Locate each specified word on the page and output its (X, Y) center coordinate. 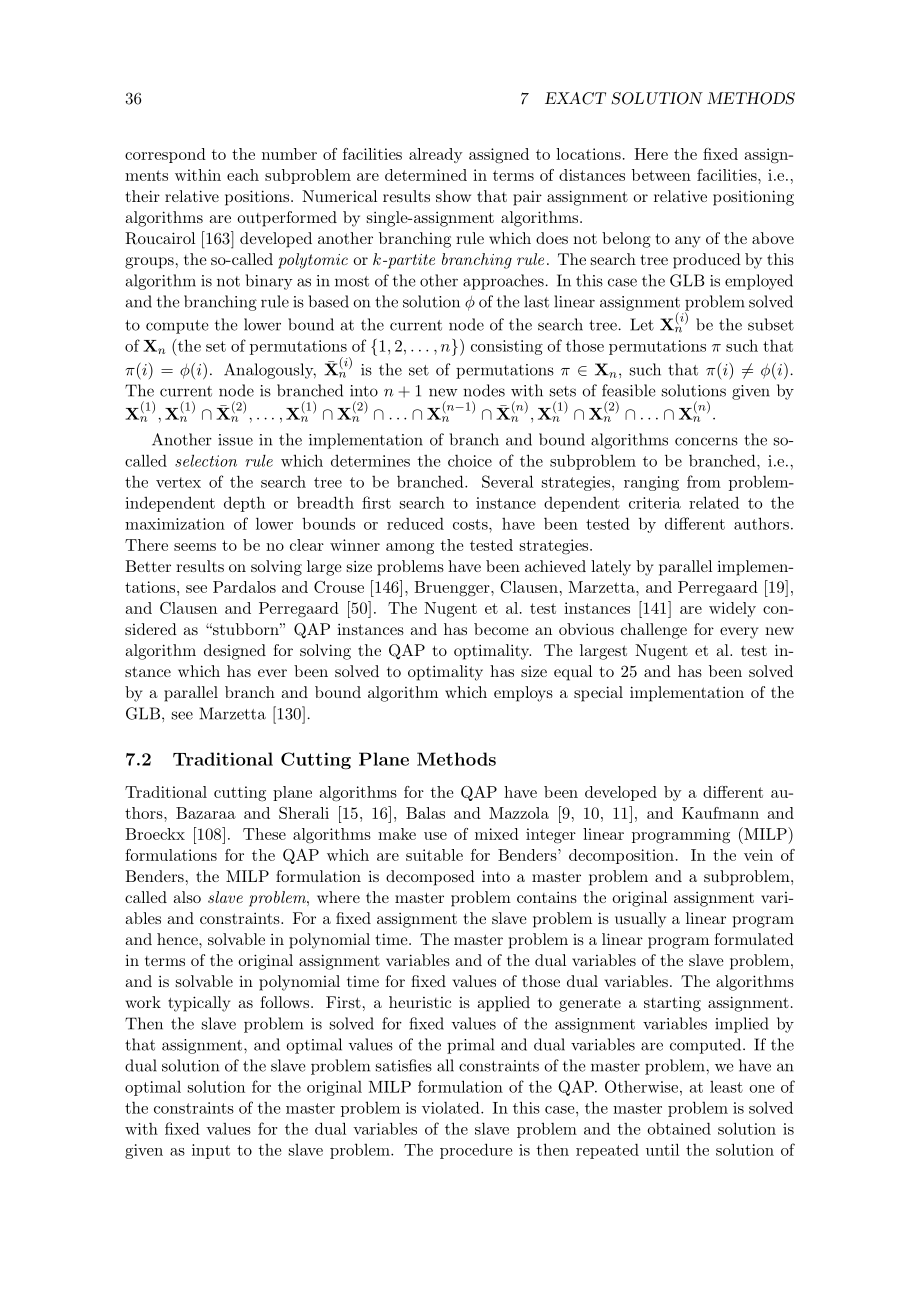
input (211, 1151)
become (501, 629)
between (661, 175)
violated (452, 1107)
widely (732, 609)
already (436, 155)
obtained (679, 1128)
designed (235, 652)
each (243, 175)
